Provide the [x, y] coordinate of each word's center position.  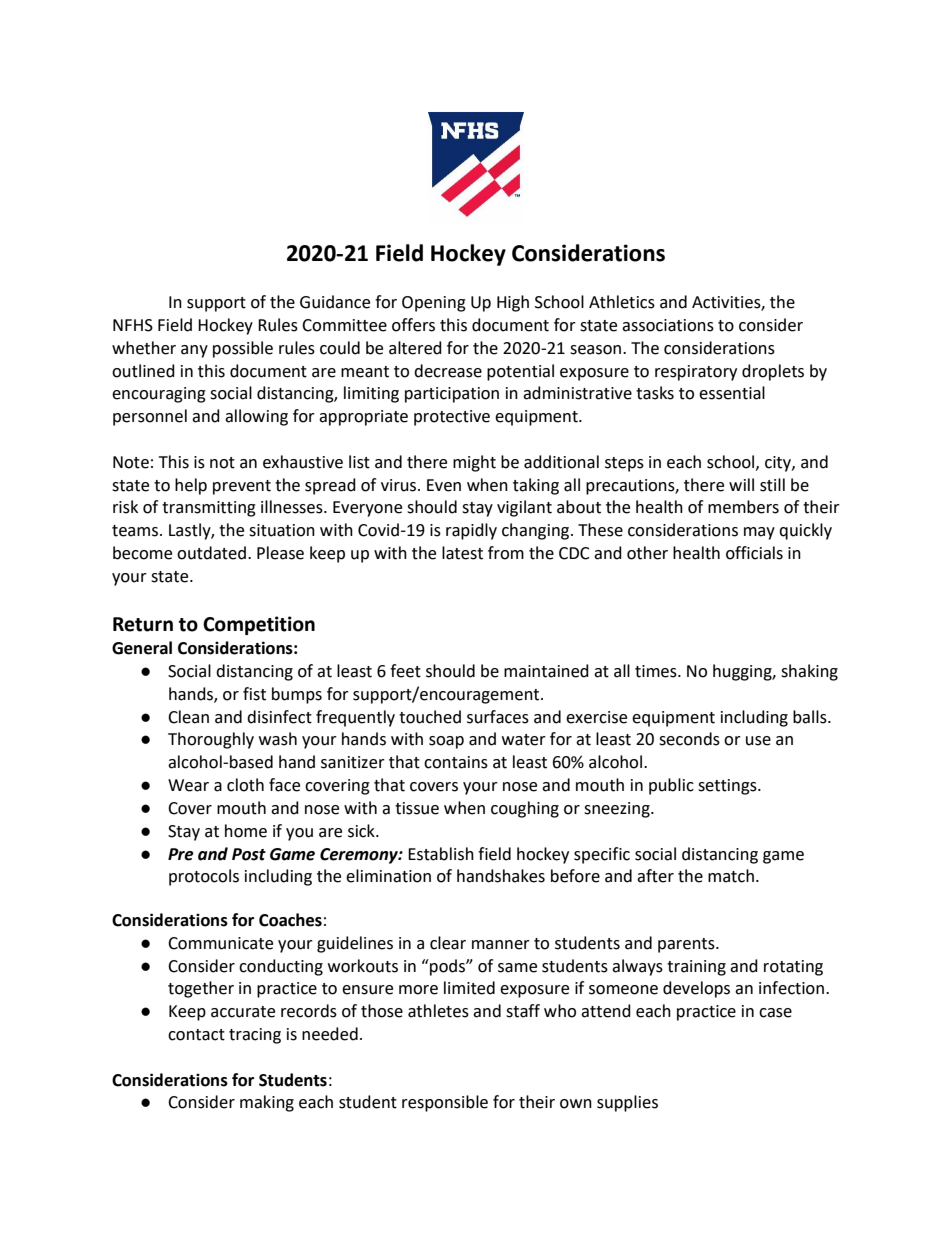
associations [668, 325]
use [758, 741]
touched [430, 717]
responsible [445, 1103]
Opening [434, 304]
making [267, 1103]
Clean [188, 717]
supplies [627, 1103]
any [194, 351]
